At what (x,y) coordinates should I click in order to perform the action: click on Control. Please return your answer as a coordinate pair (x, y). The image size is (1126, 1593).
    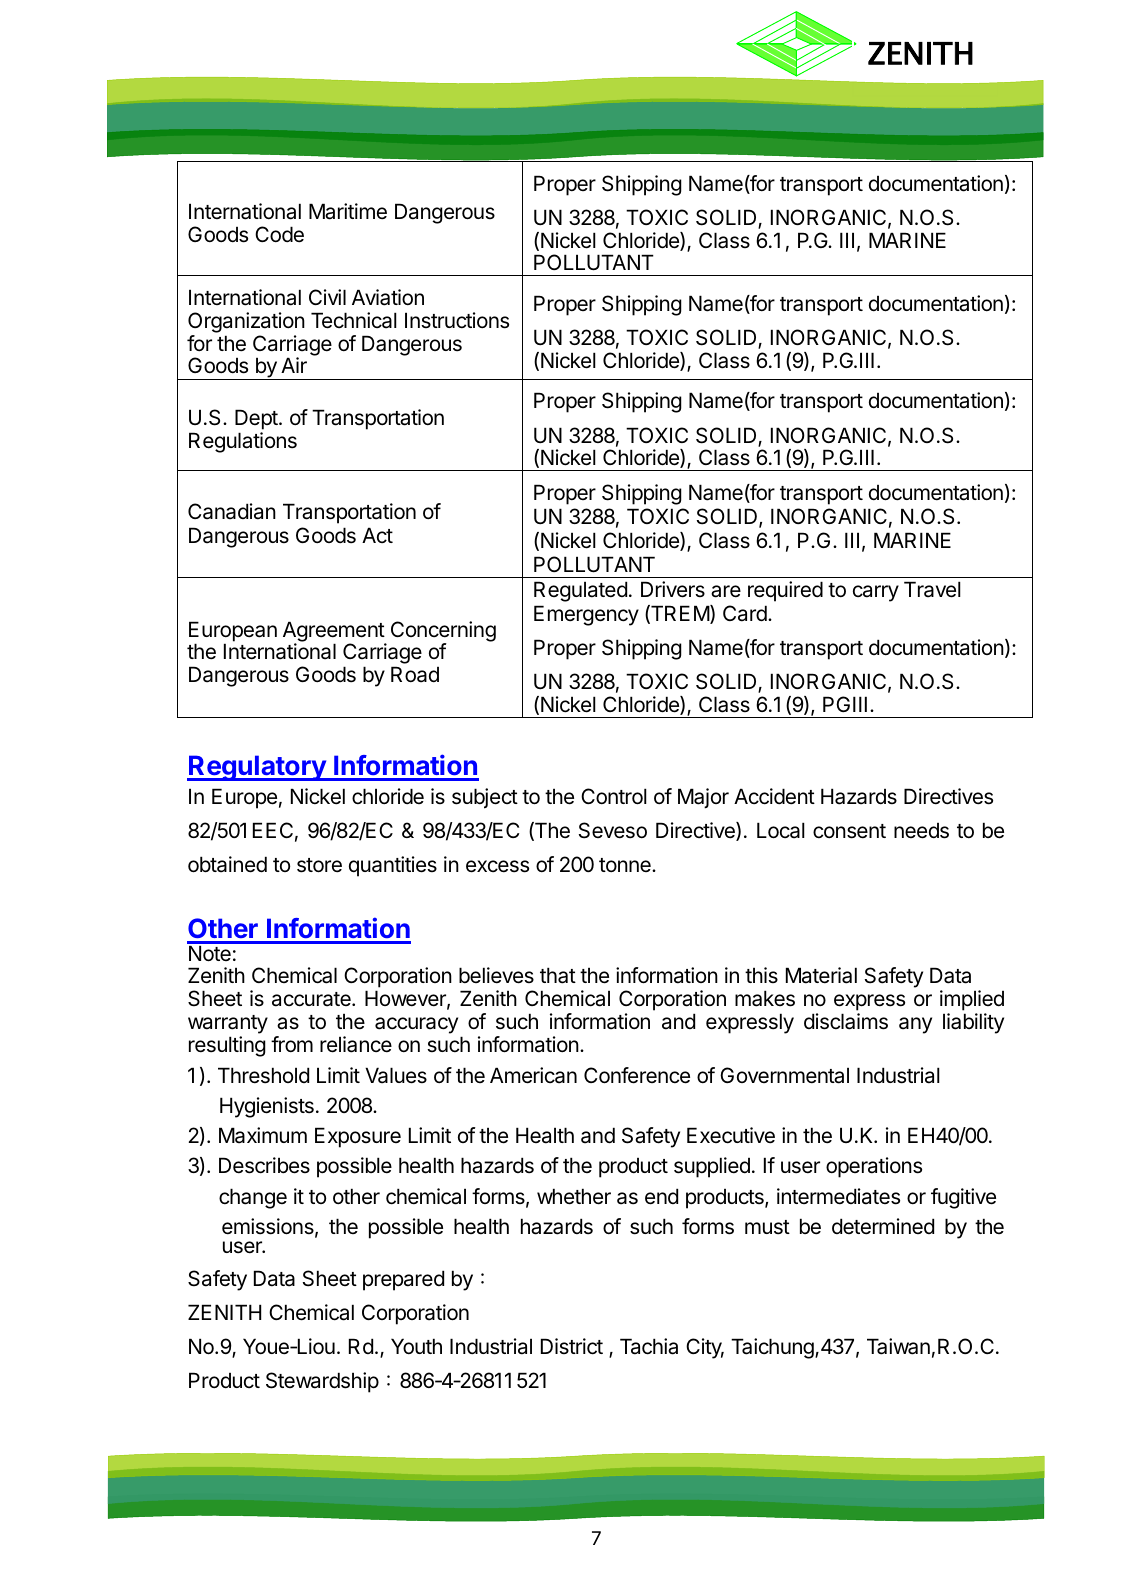
    Looking at the image, I should click on (614, 796).
